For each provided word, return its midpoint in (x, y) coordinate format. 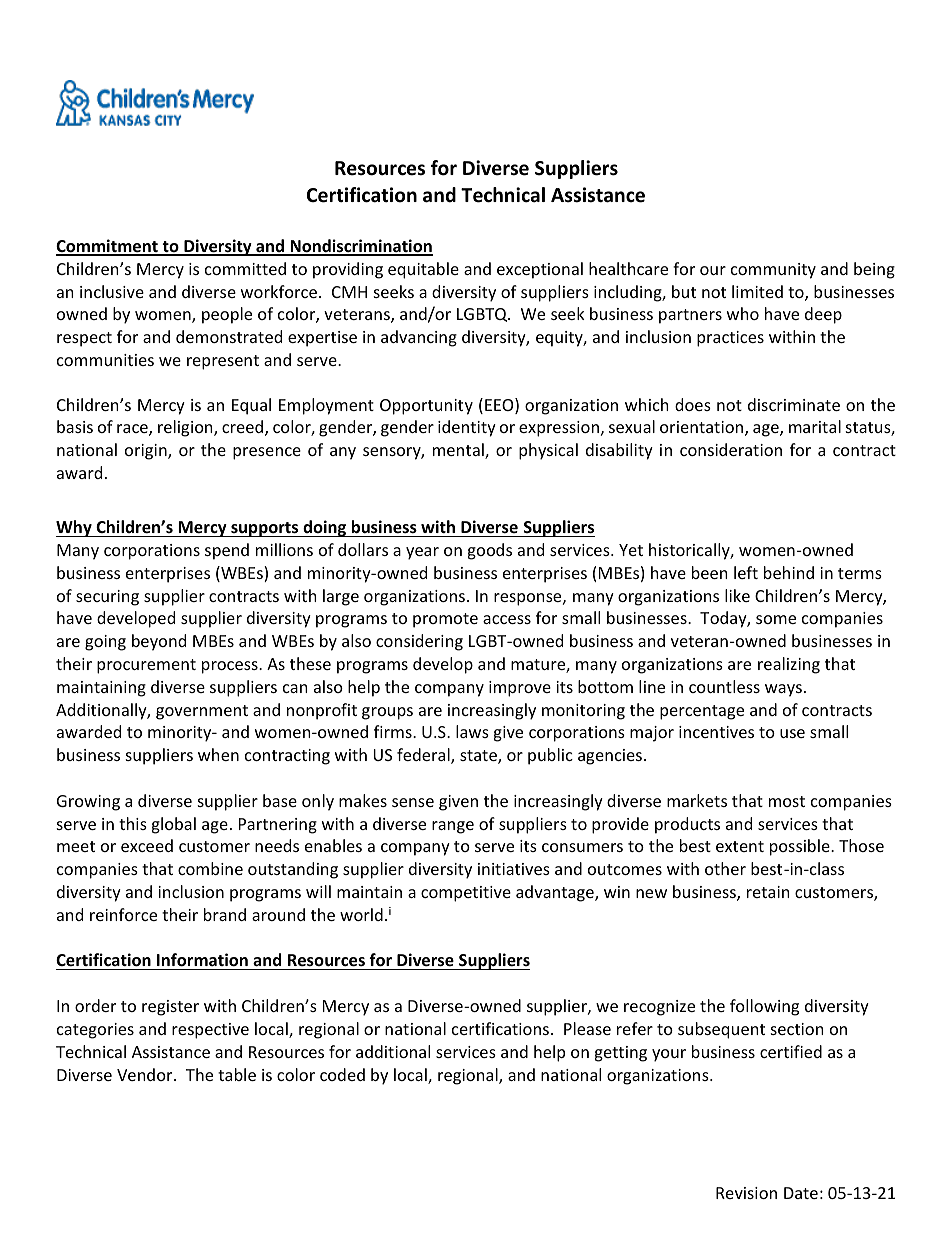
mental (459, 451)
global (173, 825)
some (776, 619)
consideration (731, 449)
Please (587, 1028)
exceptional (540, 270)
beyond (159, 642)
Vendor (146, 1074)
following (764, 1007)
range (453, 827)
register (170, 1008)
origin (147, 452)
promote (445, 620)
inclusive (112, 291)
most (787, 801)
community (773, 271)
